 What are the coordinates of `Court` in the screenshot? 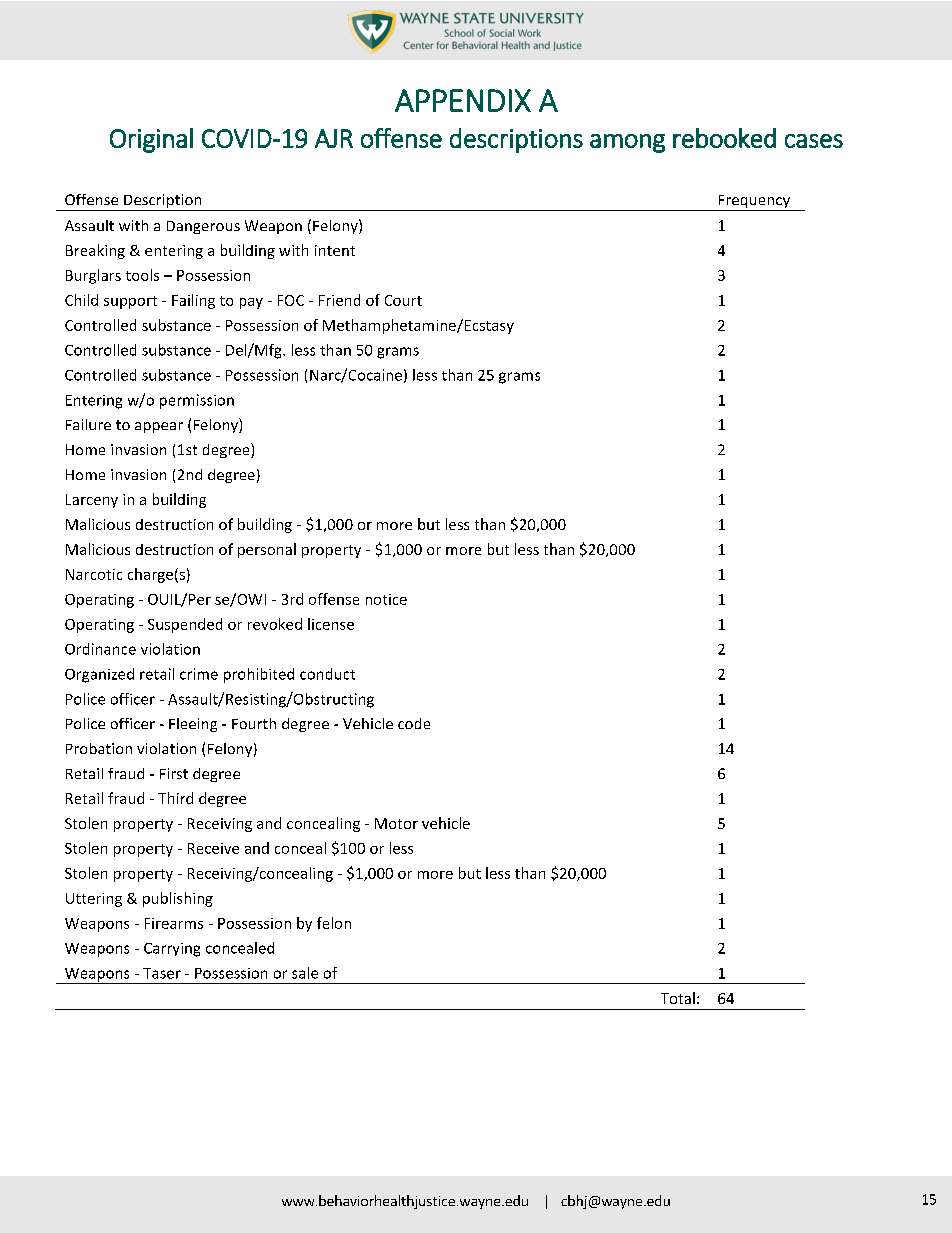 It's located at (403, 300).
